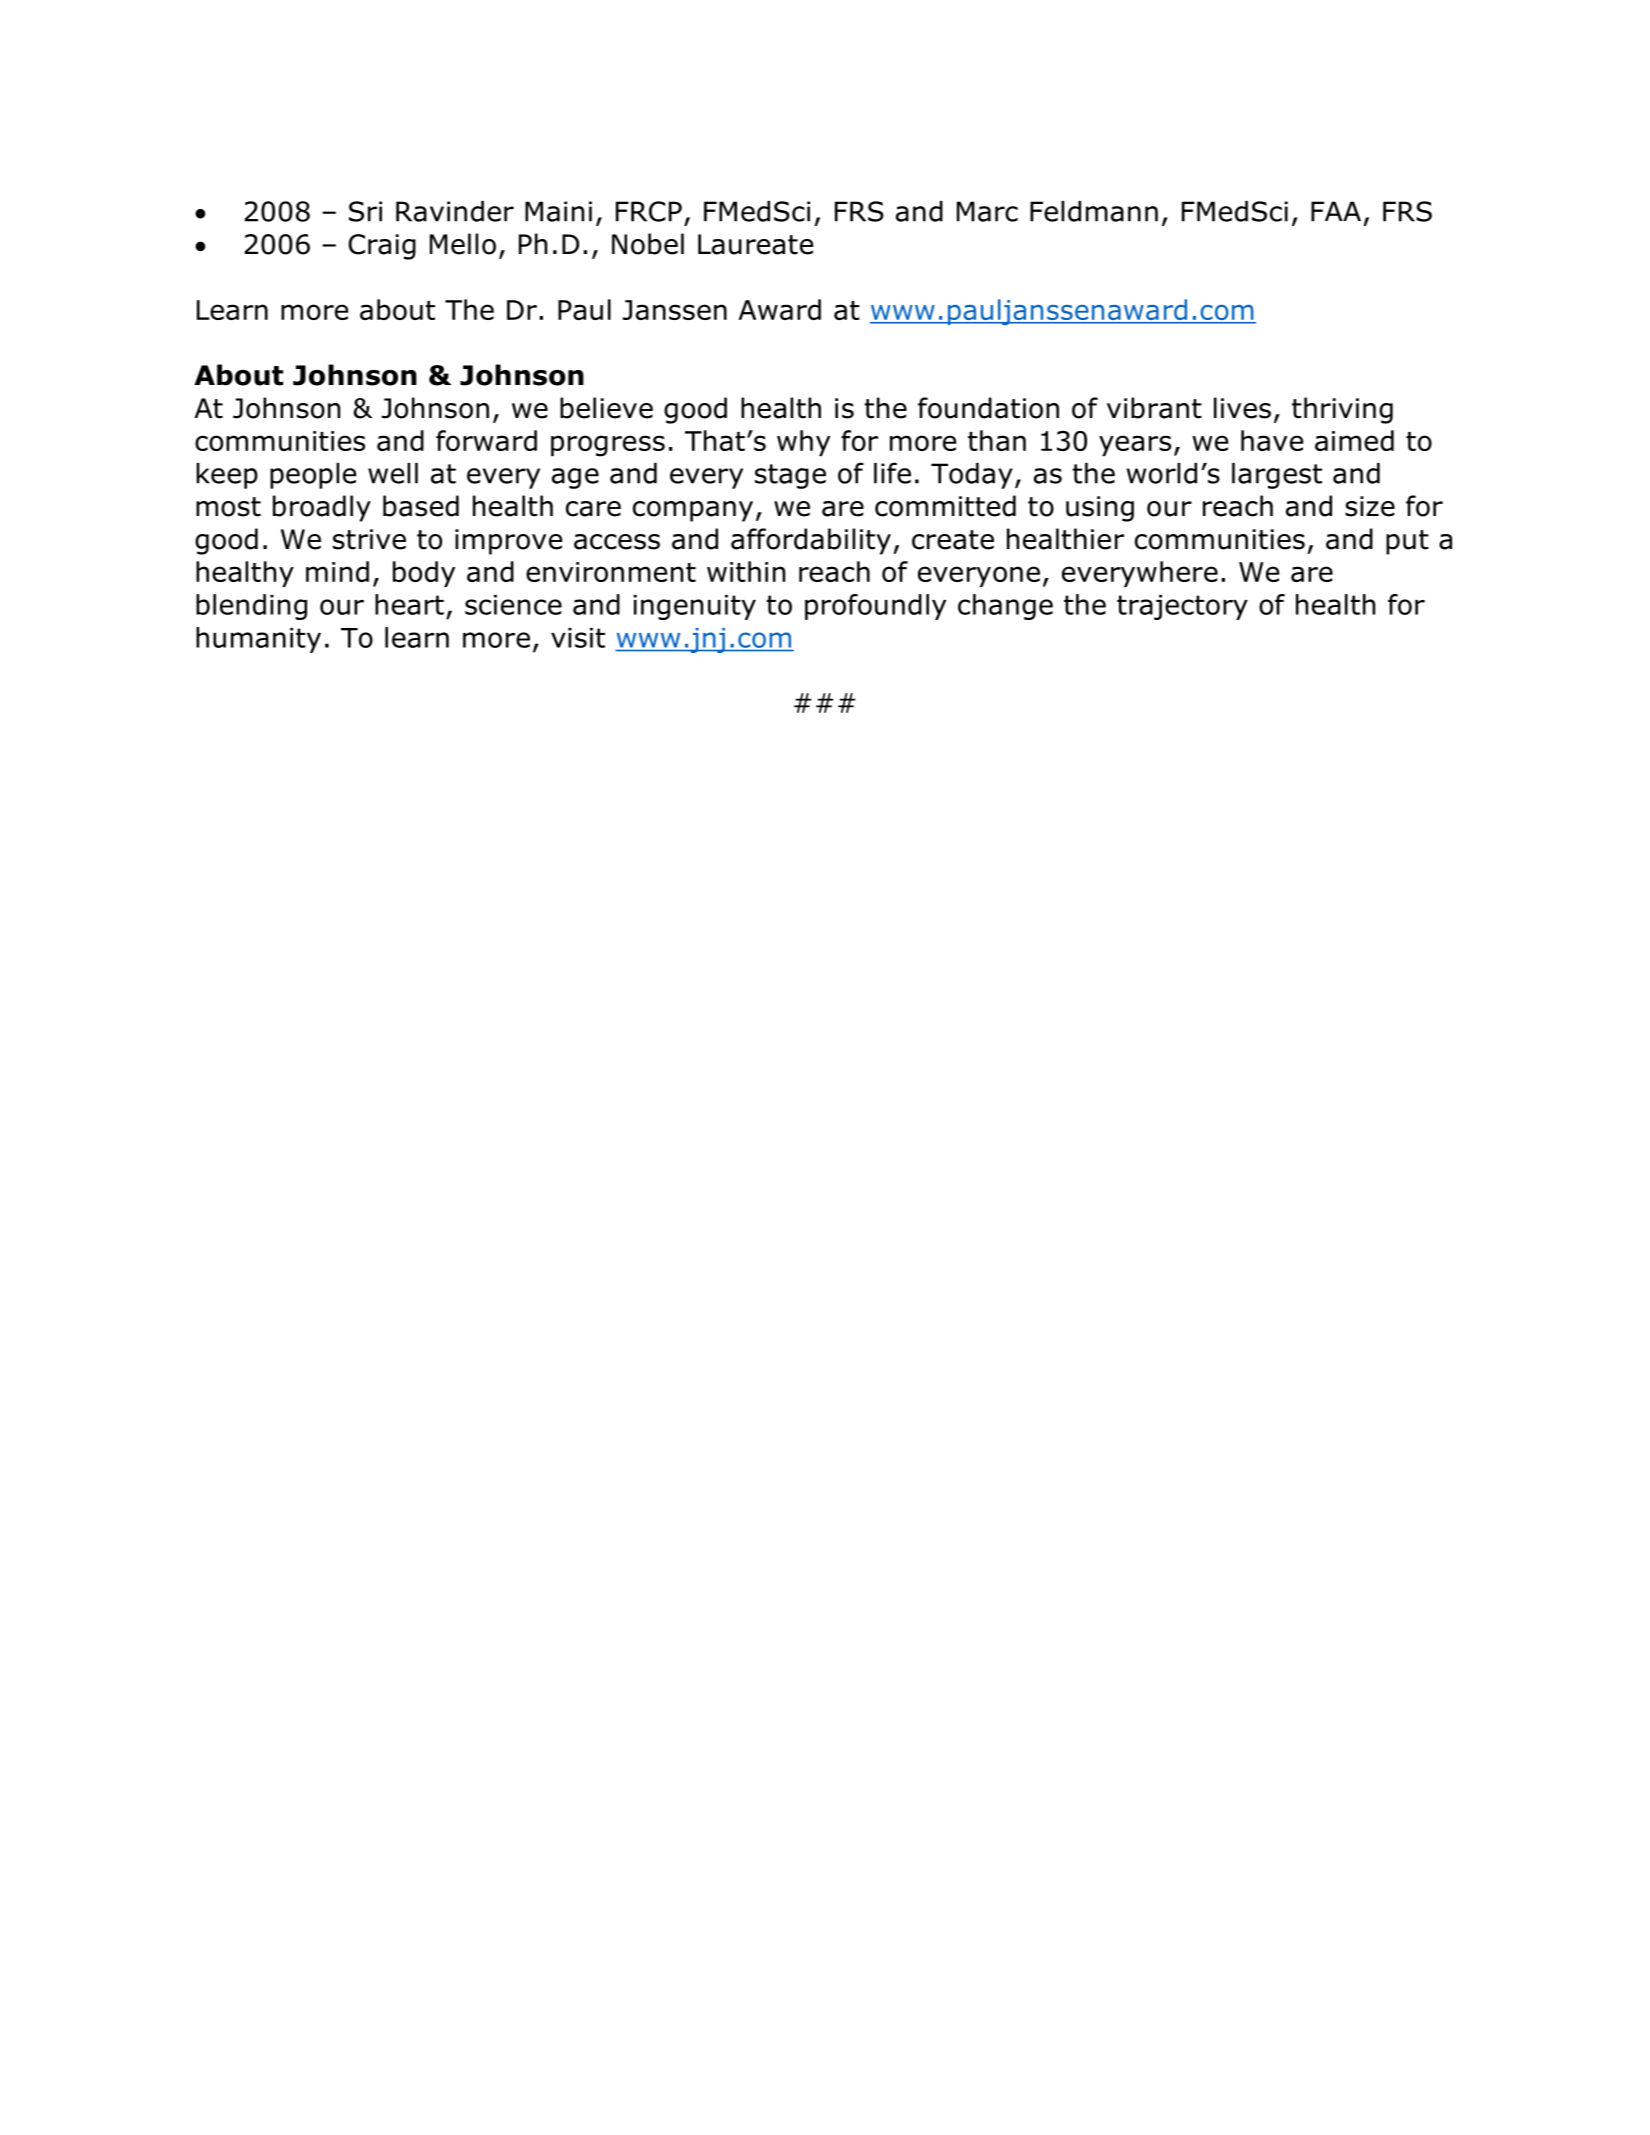 The width and height of the screenshot is (1650, 2135). Describe the element at coordinates (875, 607) in the screenshot. I see `profoundly` at that location.
